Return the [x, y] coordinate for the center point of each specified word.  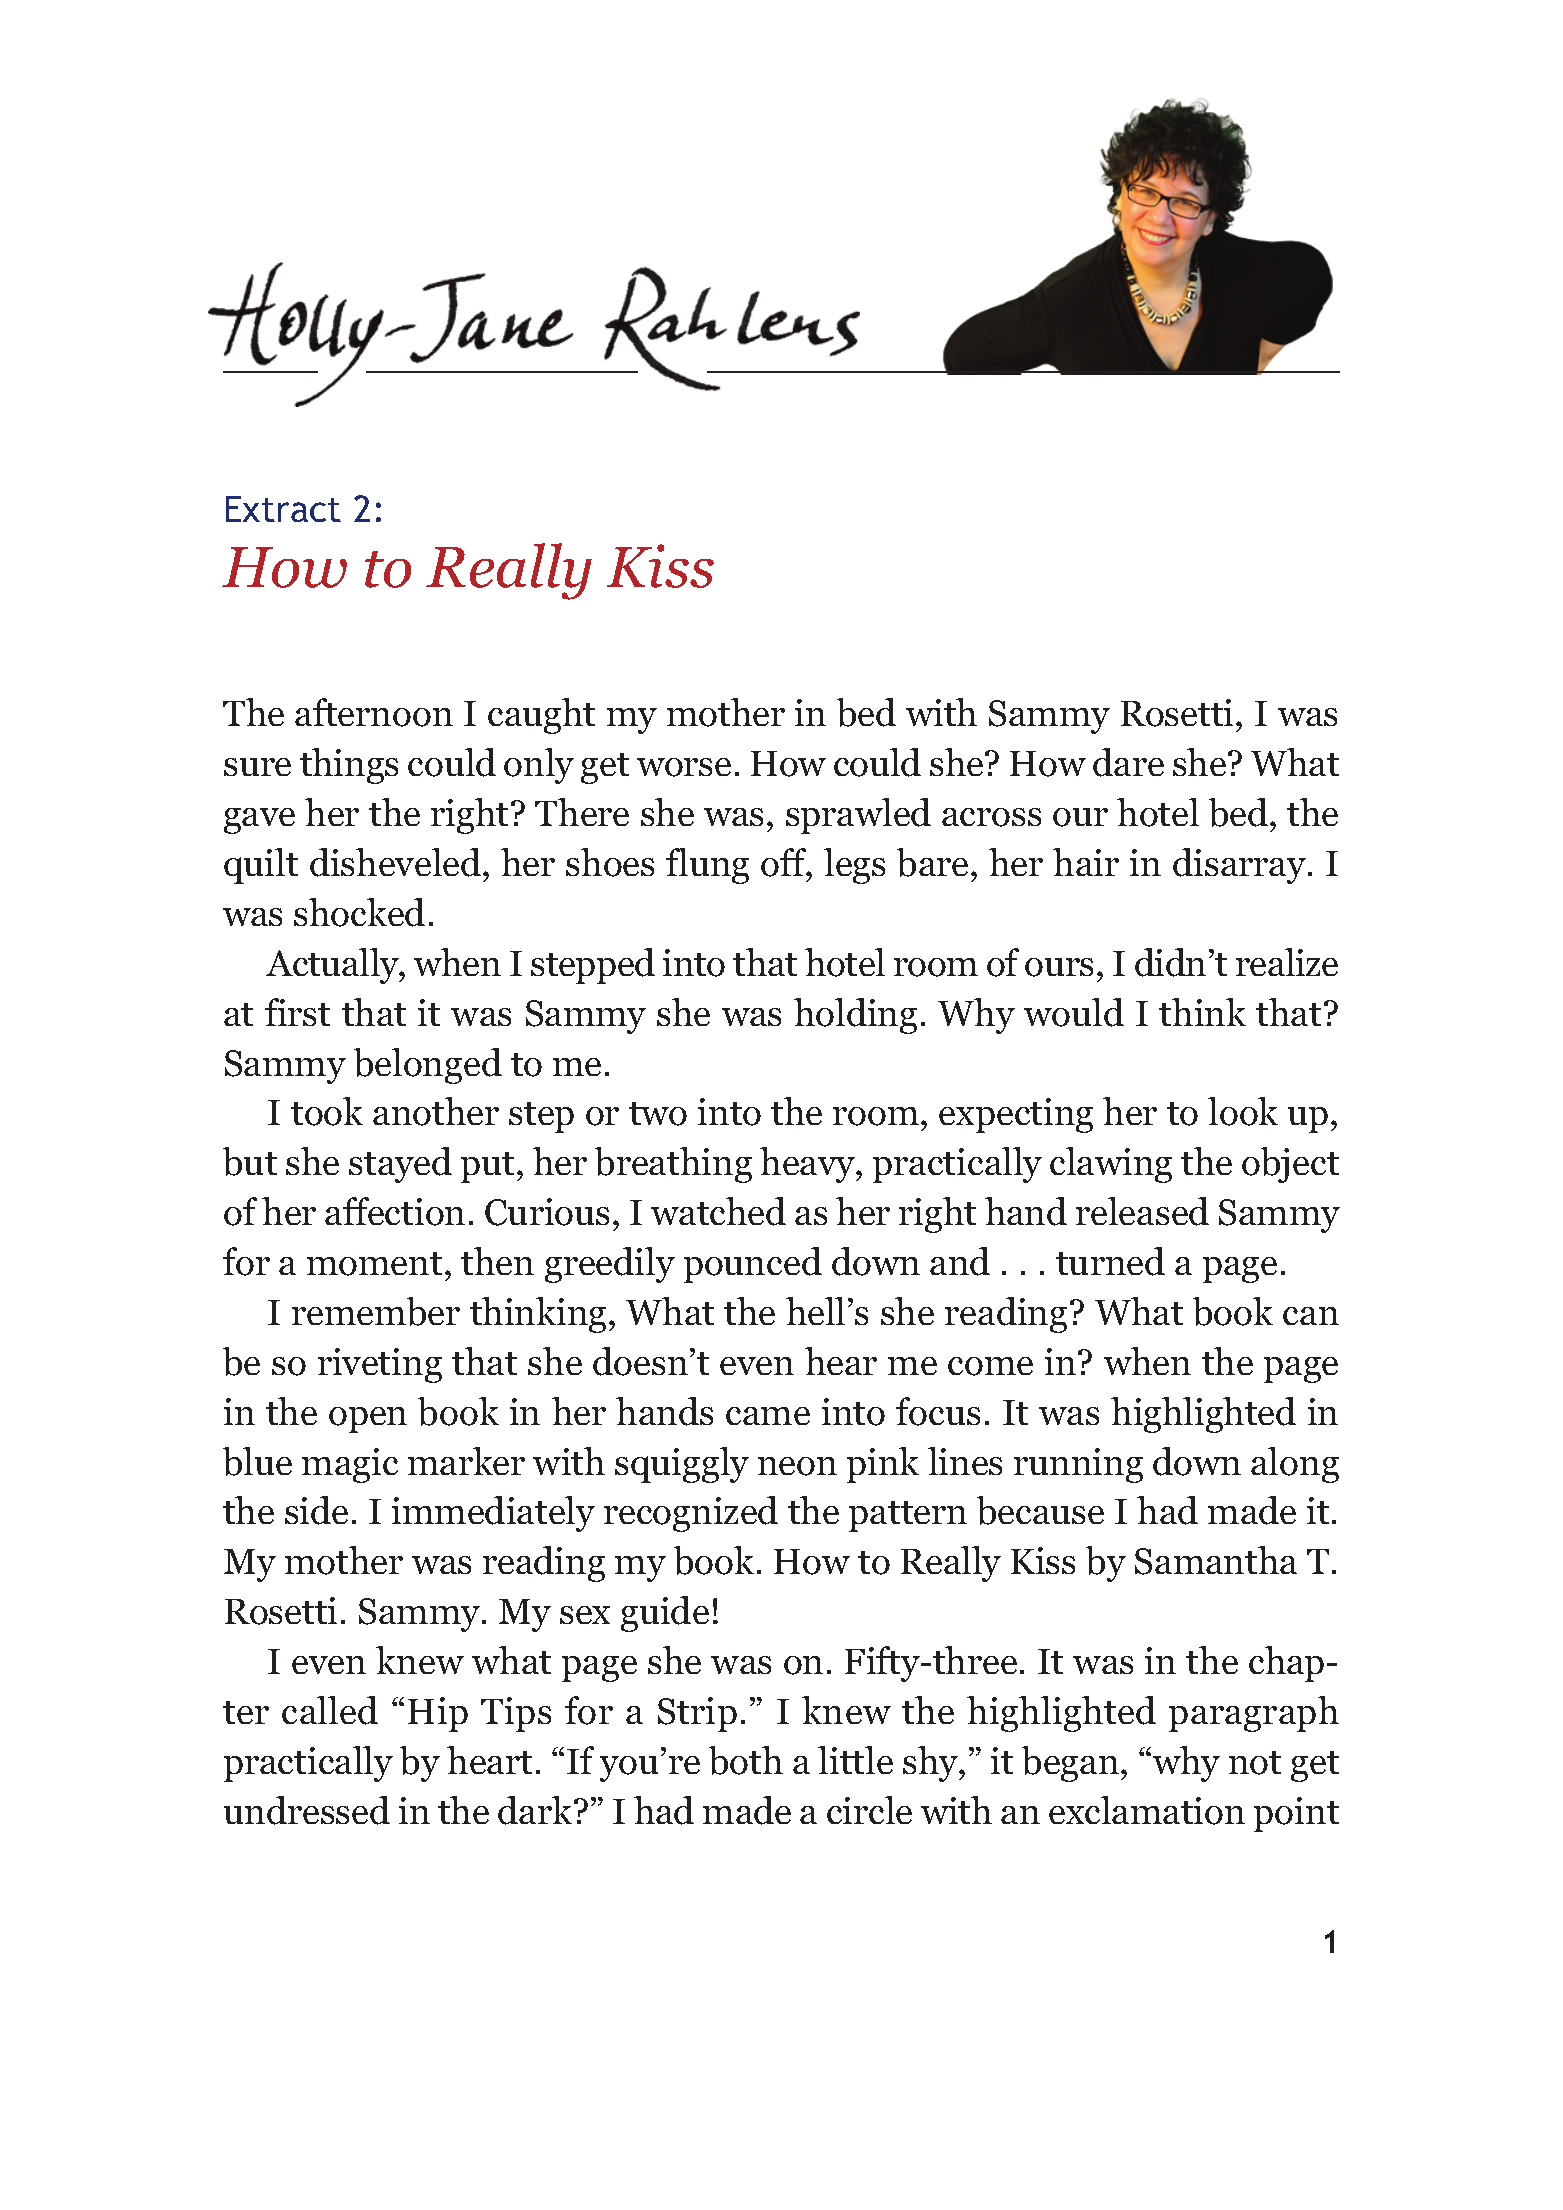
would [1074, 1012]
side [316, 1510]
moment [374, 1264]
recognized [691, 1514]
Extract [283, 509]
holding [855, 1016]
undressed [307, 1810]
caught [541, 716]
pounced [753, 1265]
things [349, 766]
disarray [1239, 866]
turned [1110, 1261]
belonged [428, 1066]
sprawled [858, 816]
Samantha [1216, 1560]
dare [1128, 762]
